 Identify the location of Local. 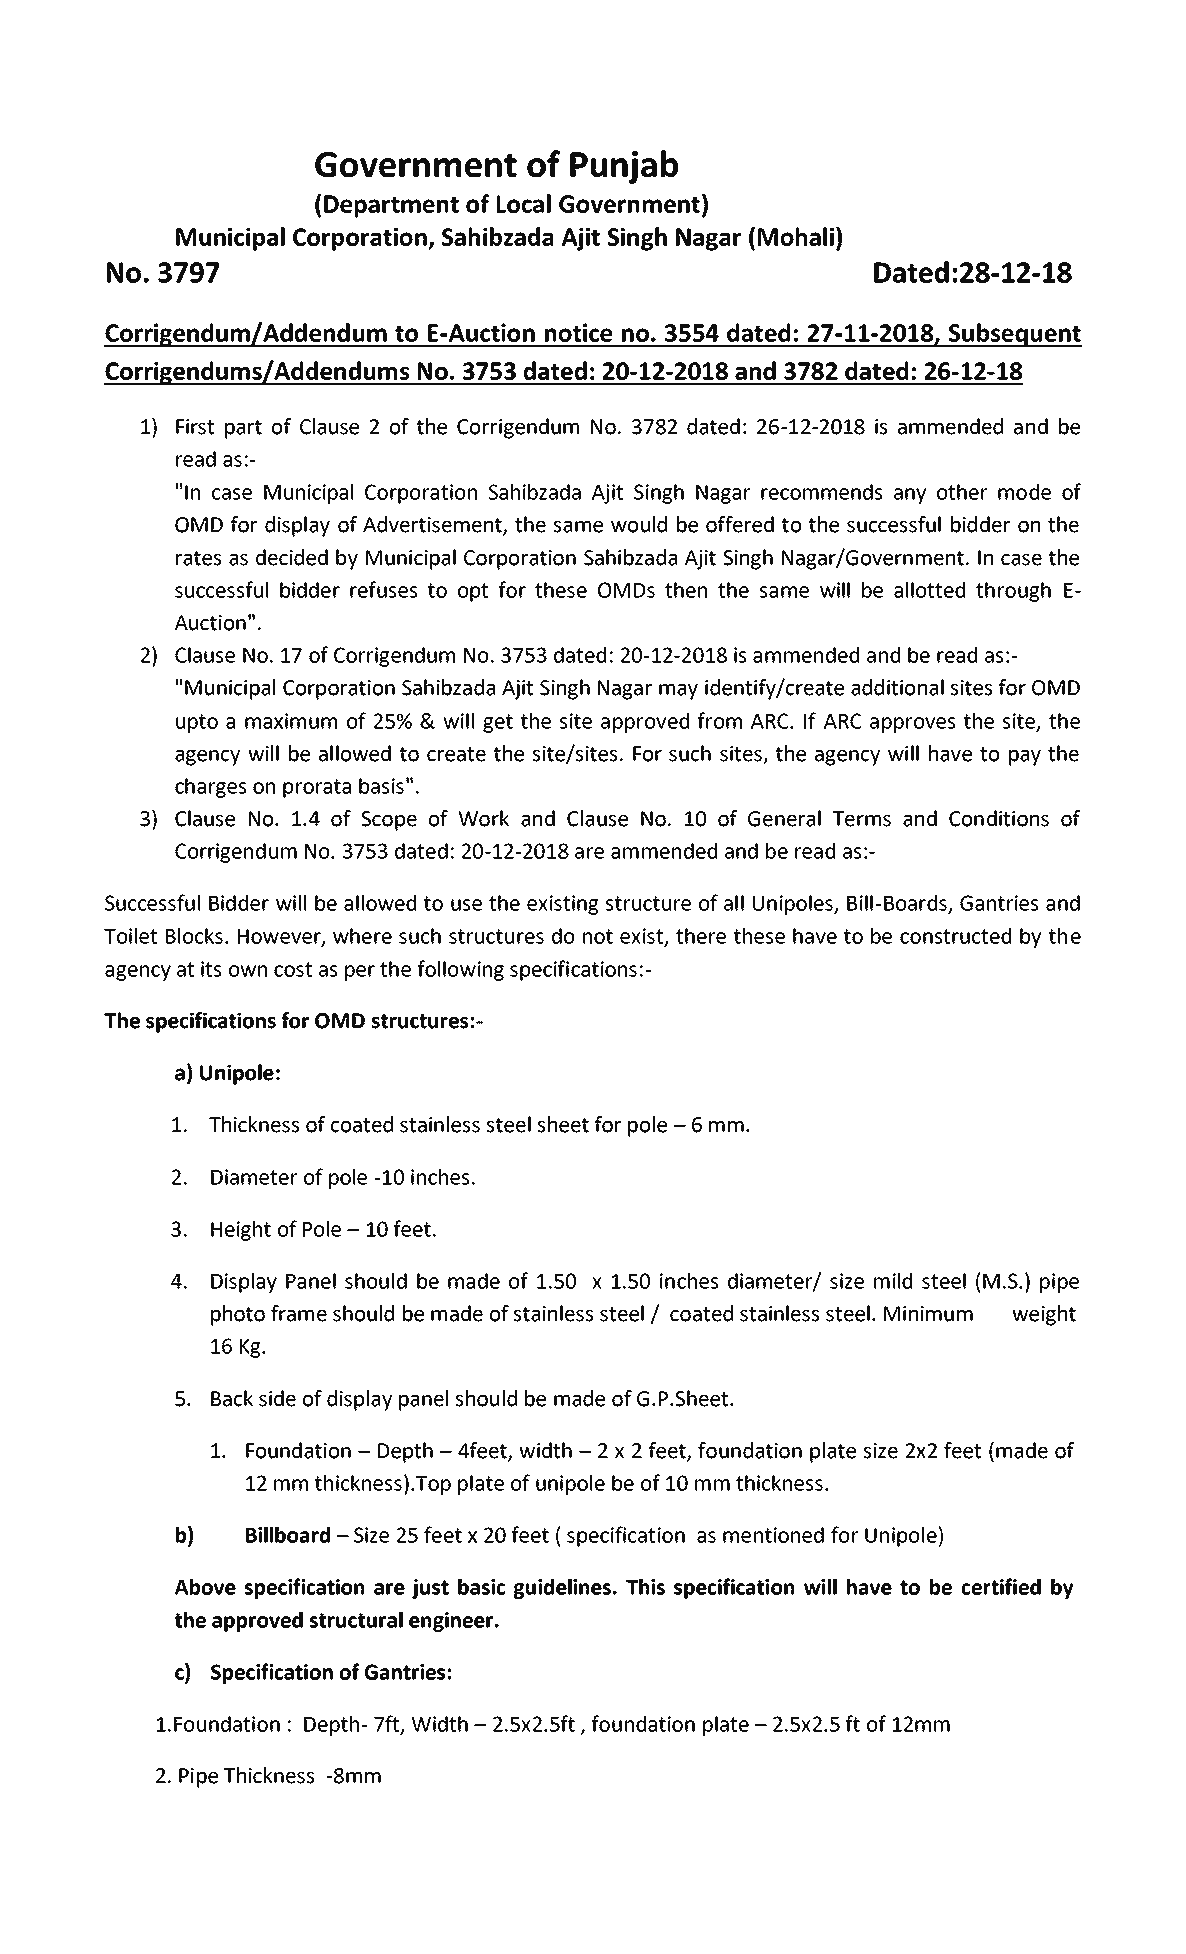
(524, 203).
